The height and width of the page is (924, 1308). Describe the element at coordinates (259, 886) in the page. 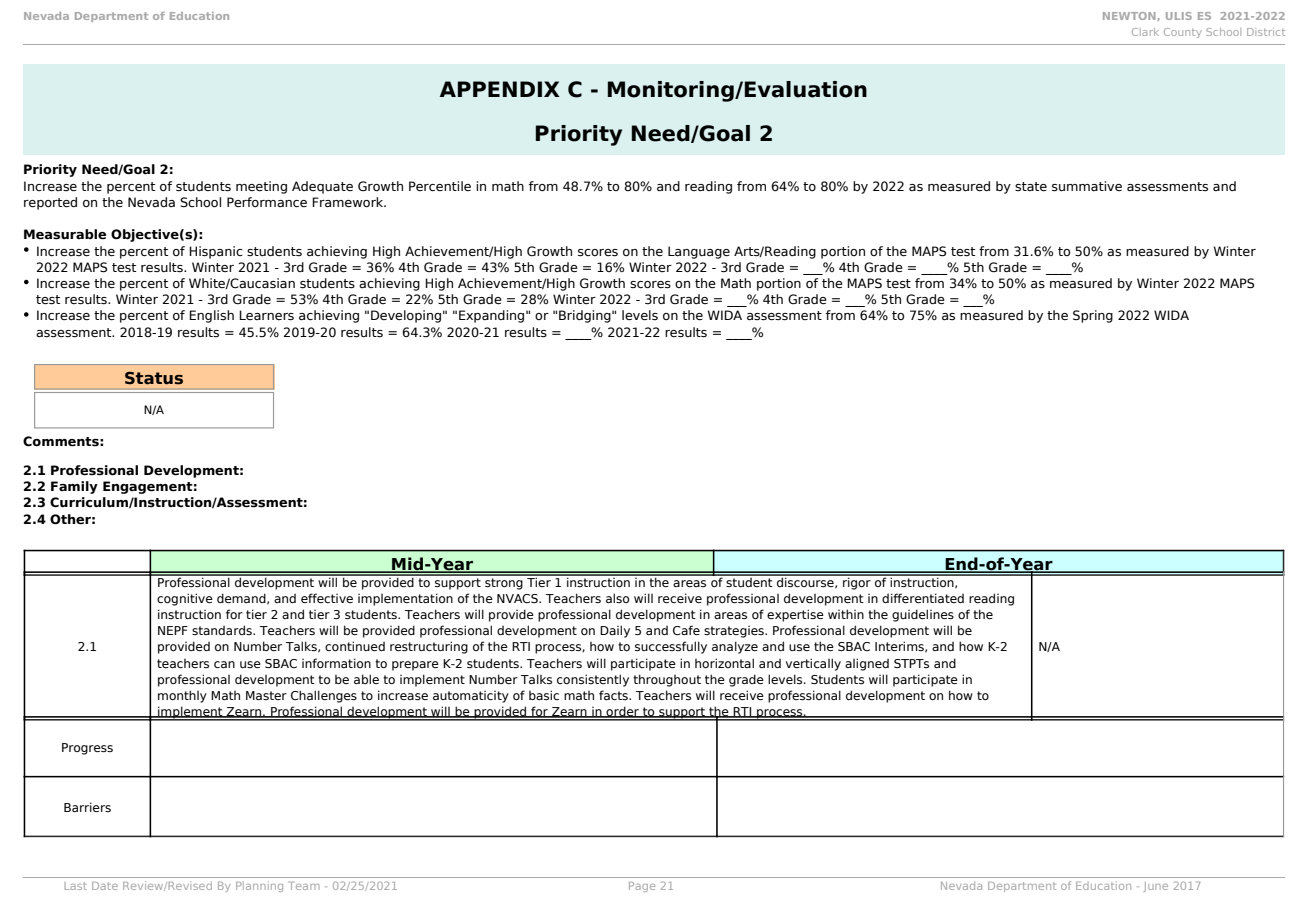

I see `Planning` at that location.
